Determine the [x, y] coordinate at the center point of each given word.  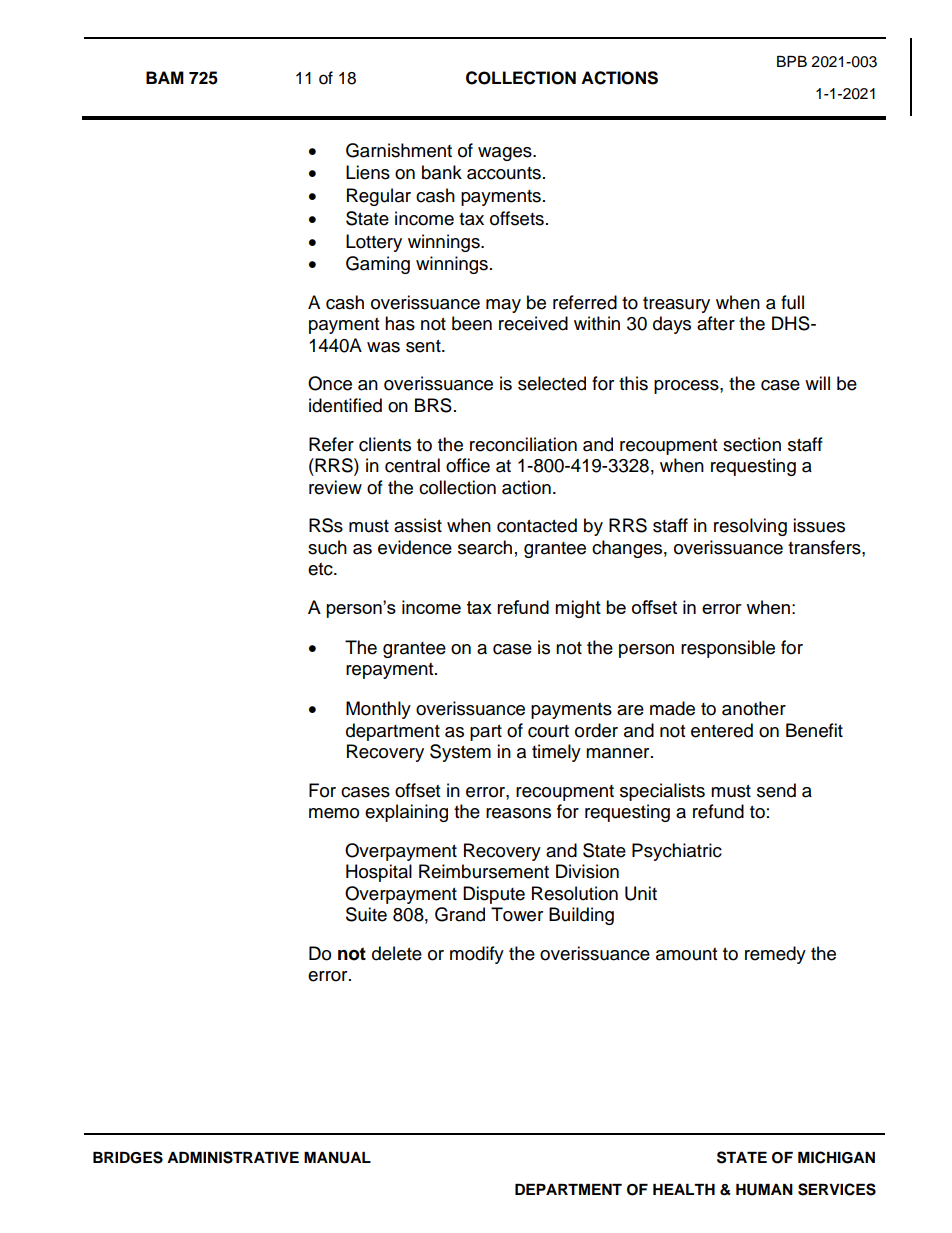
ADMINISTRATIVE [233, 1157]
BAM [165, 77]
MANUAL [337, 1158]
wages [506, 154]
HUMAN [764, 1190]
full [792, 302]
